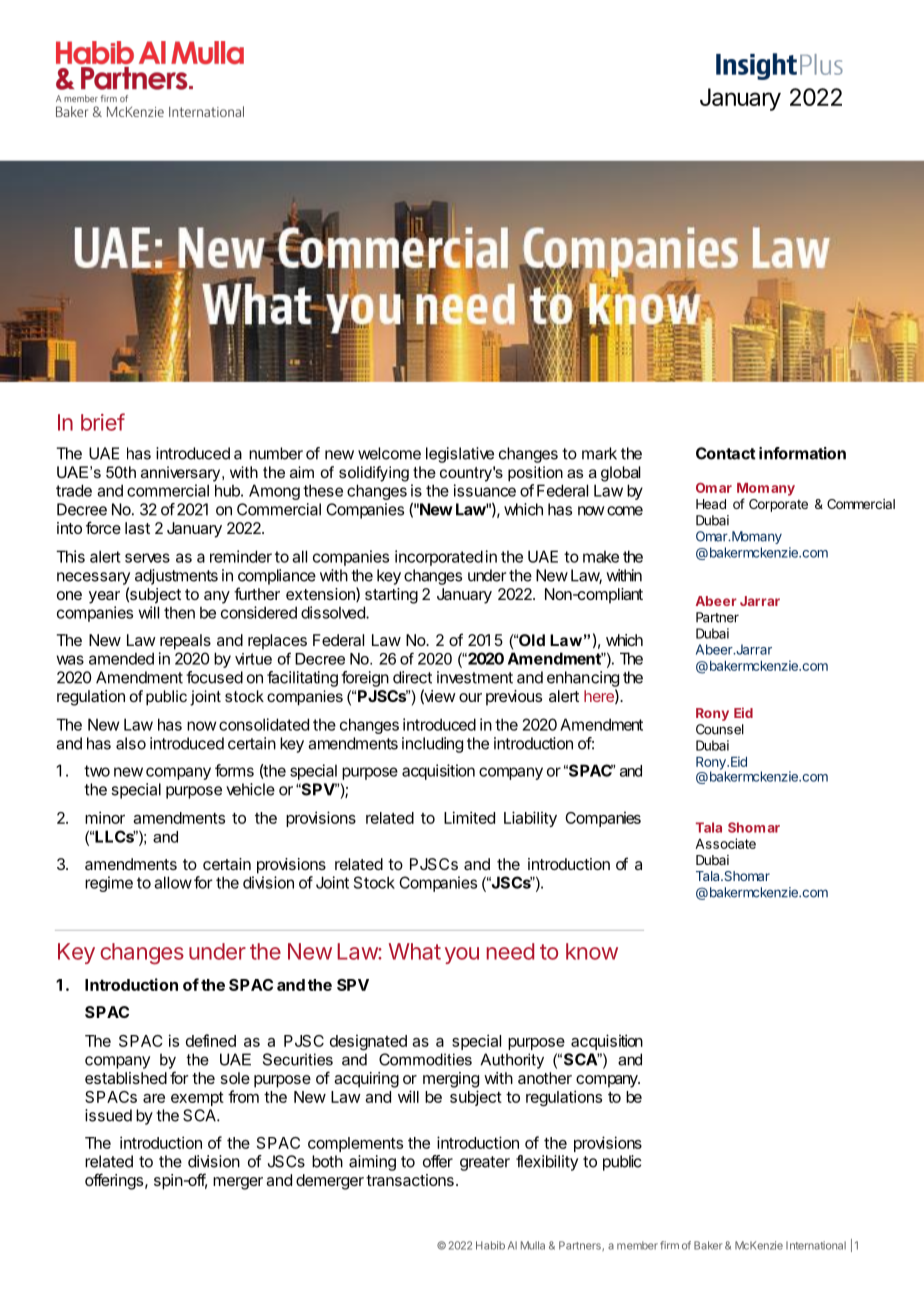  What do you see at coordinates (469, 817) in the screenshot?
I see `Limited` at bounding box center [469, 817].
